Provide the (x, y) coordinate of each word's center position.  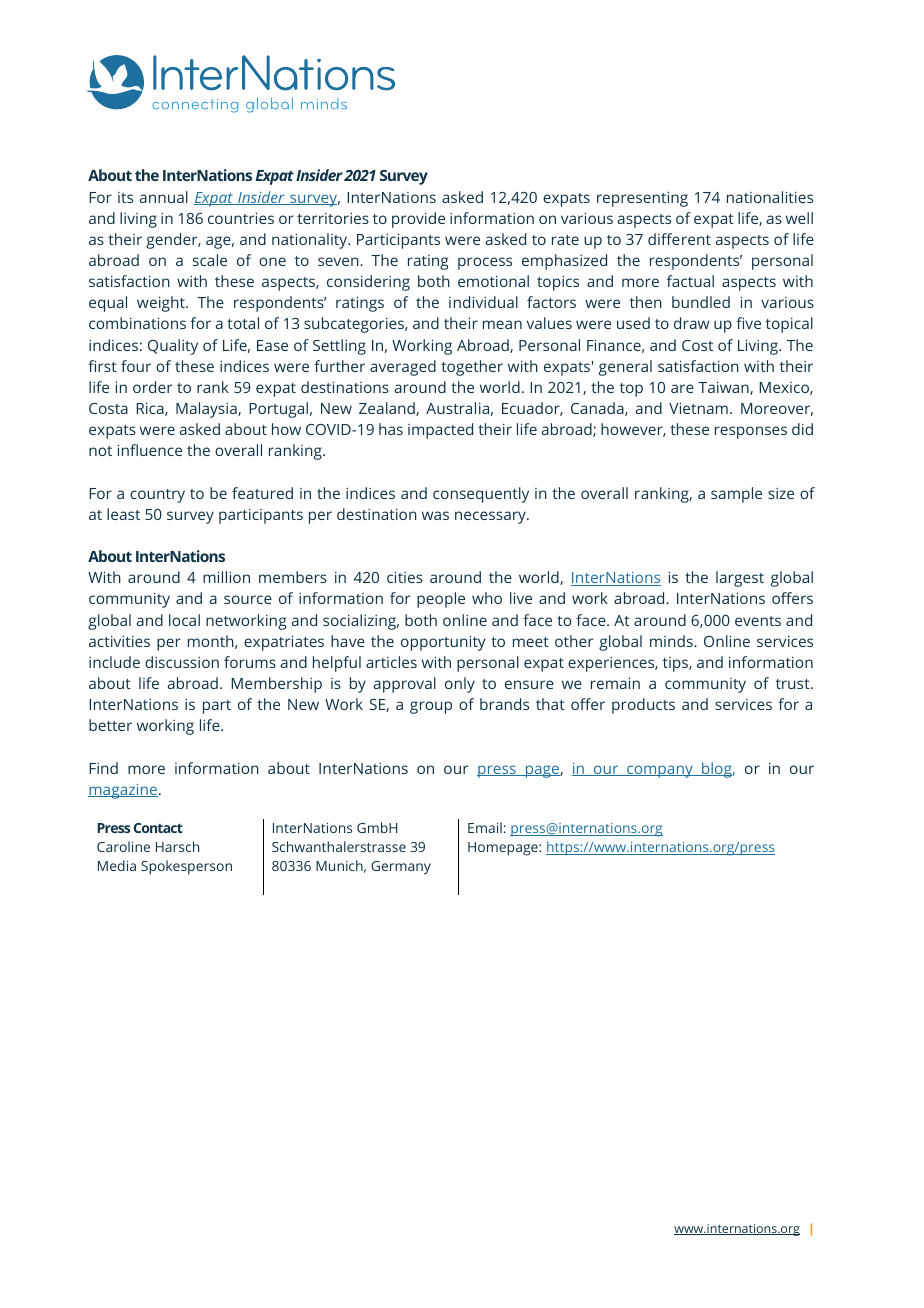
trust (794, 684)
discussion (182, 662)
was (435, 515)
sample (736, 495)
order (152, 387)
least (123, 514)
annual (163, 197)
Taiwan (724, 388)
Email (485, 827)
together (472, 368)
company (660, 771)
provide (418, 220)
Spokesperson (186, 867)
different (679, 239)
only (460, 685)
